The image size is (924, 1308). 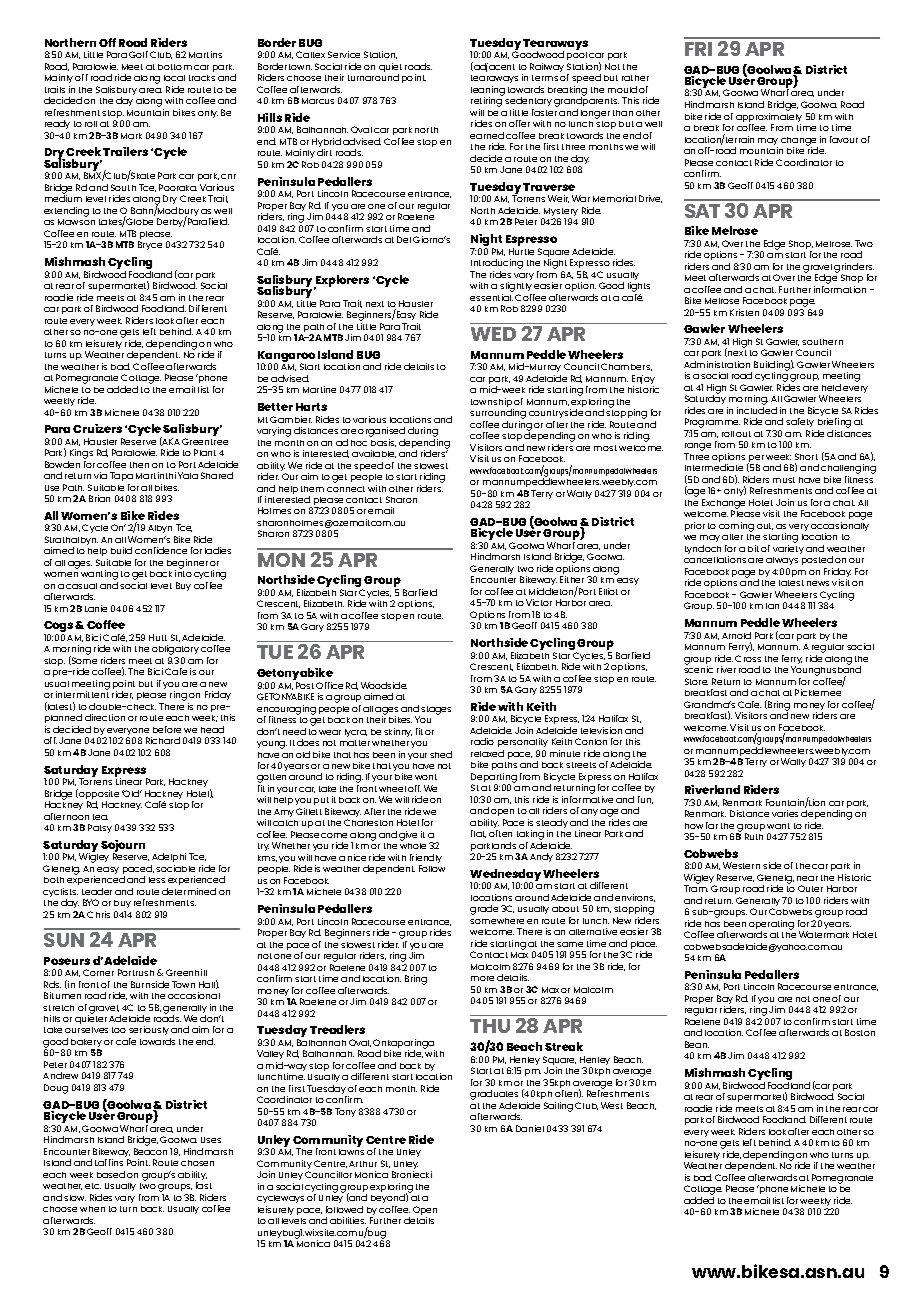 I want to click on based, so click(x=111, y=1174).
